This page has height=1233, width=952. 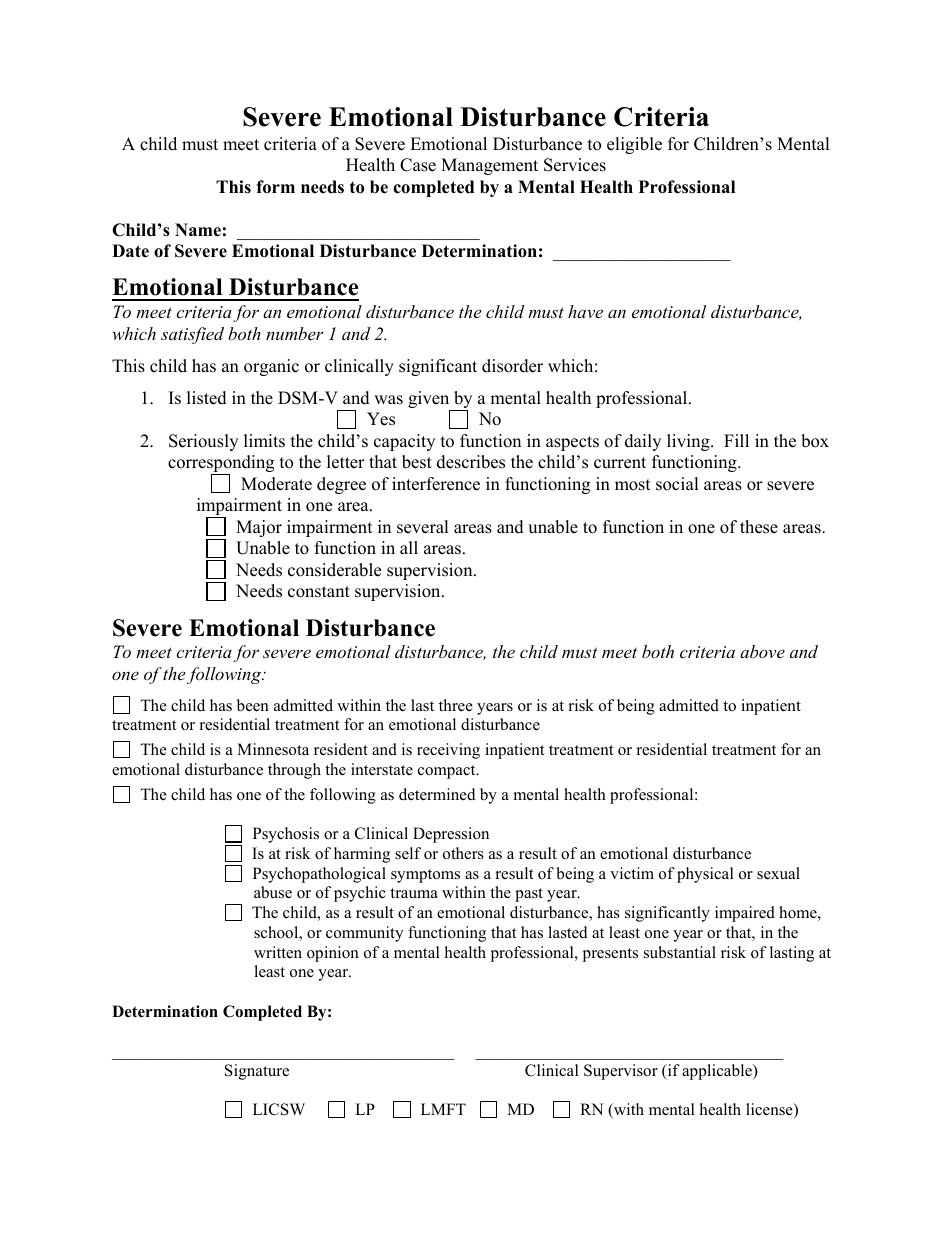 I want to click on above, so click(x=762, y=651).
